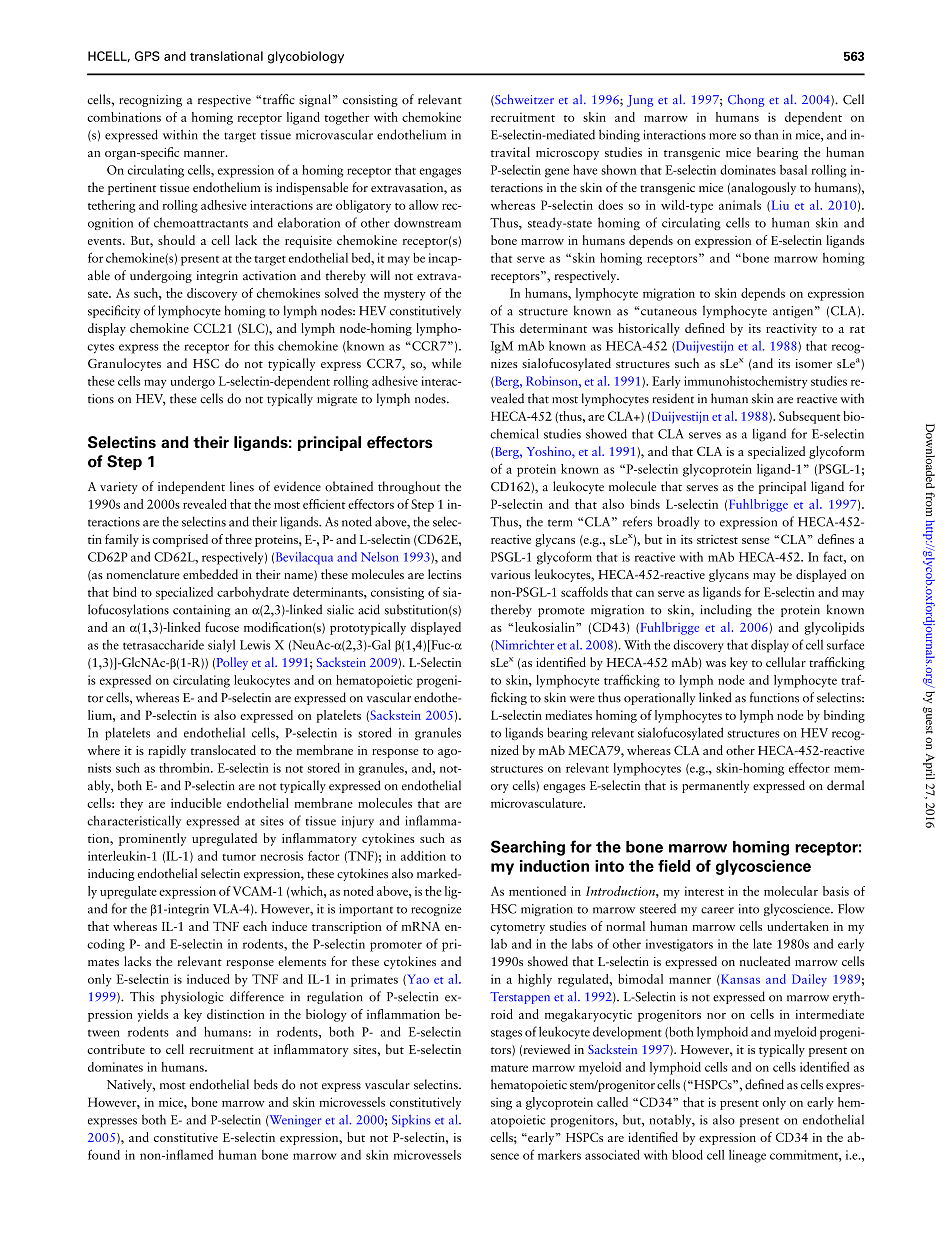 This image has height=1251, width=952. Describe the element at coordinates (809, 417) in the image. I see `Subsequent` at that location.
